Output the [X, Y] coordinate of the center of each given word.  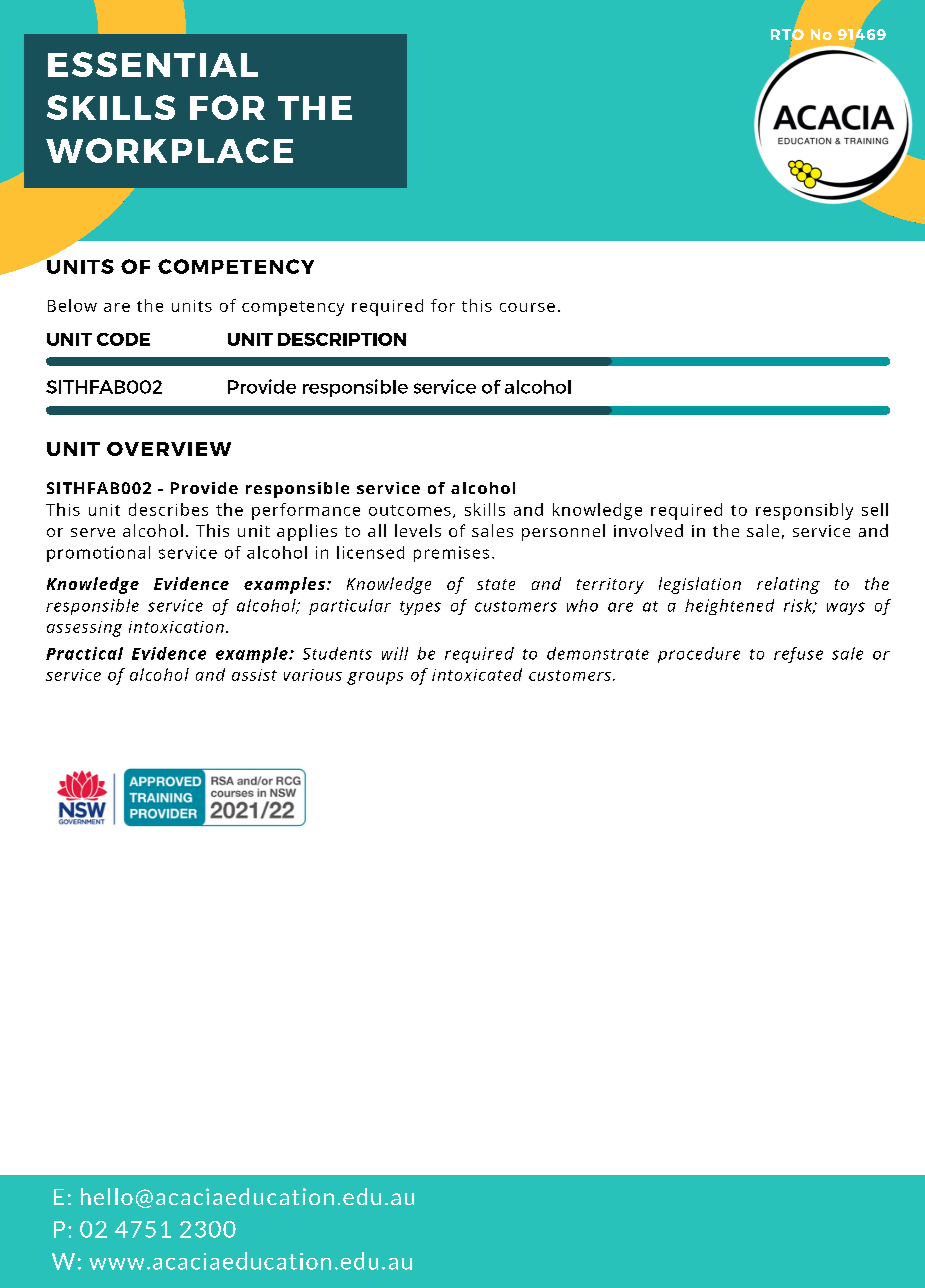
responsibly [804, 511]
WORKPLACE [169, 150]
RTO [787, 35]
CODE [123, 339]
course [527, 307]
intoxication [176, 627]
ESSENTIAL [153, 64]
